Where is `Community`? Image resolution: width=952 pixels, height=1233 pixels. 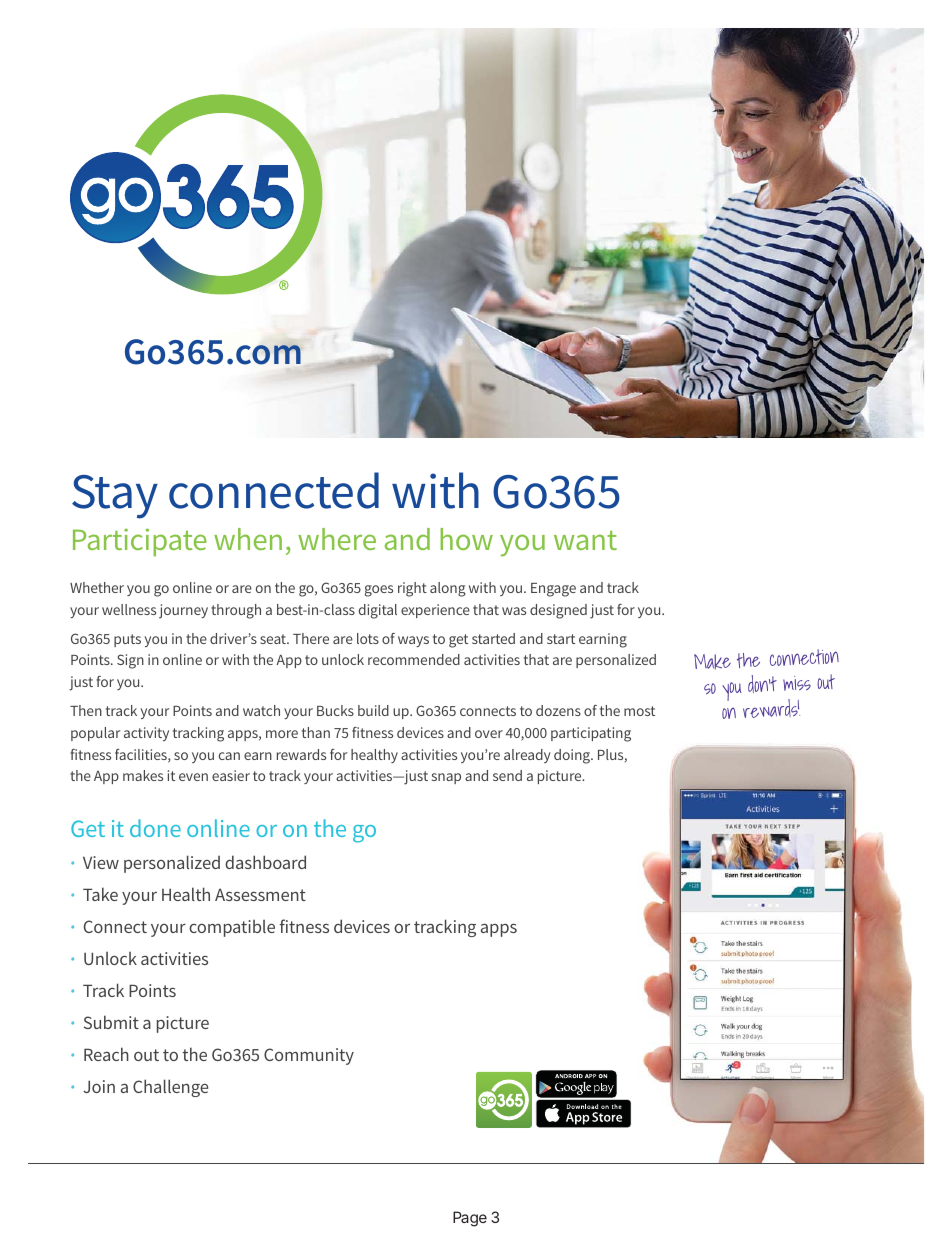
Community is located at coordinates (309, 1056).
